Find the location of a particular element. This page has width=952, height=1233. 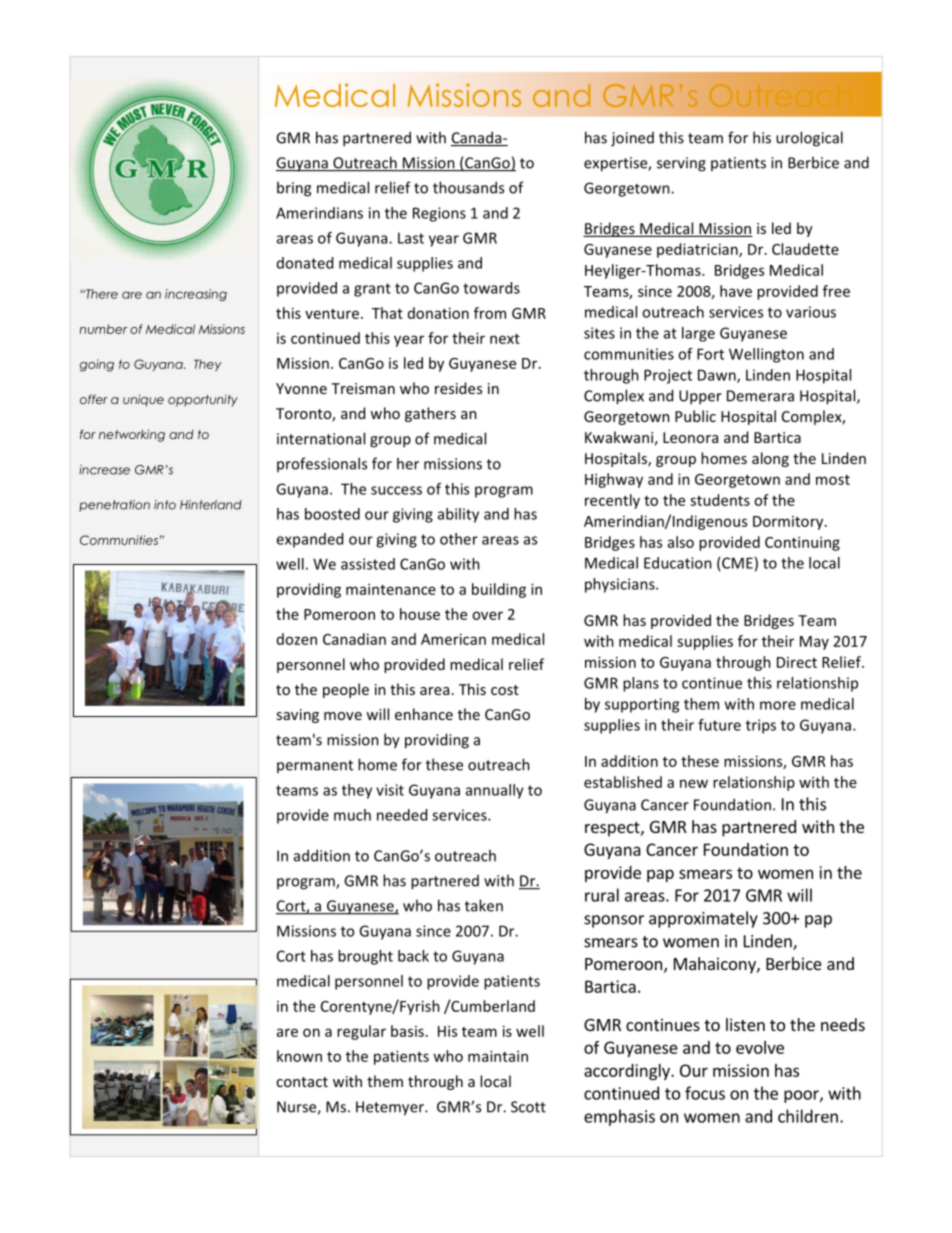

dozen is located at coordinates (297, 639).
